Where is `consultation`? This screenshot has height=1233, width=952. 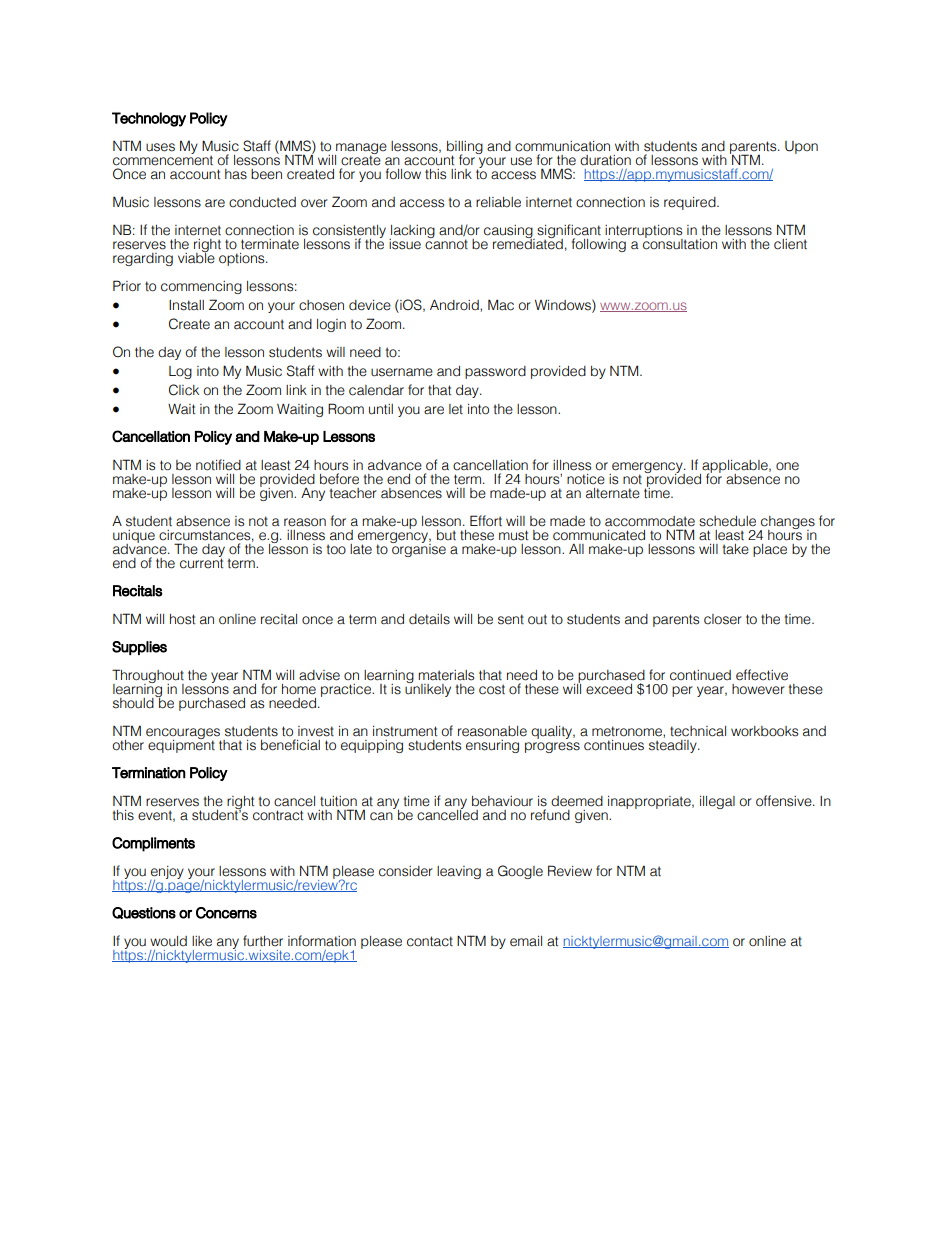
consultation is located at coordinates (680, 243).
